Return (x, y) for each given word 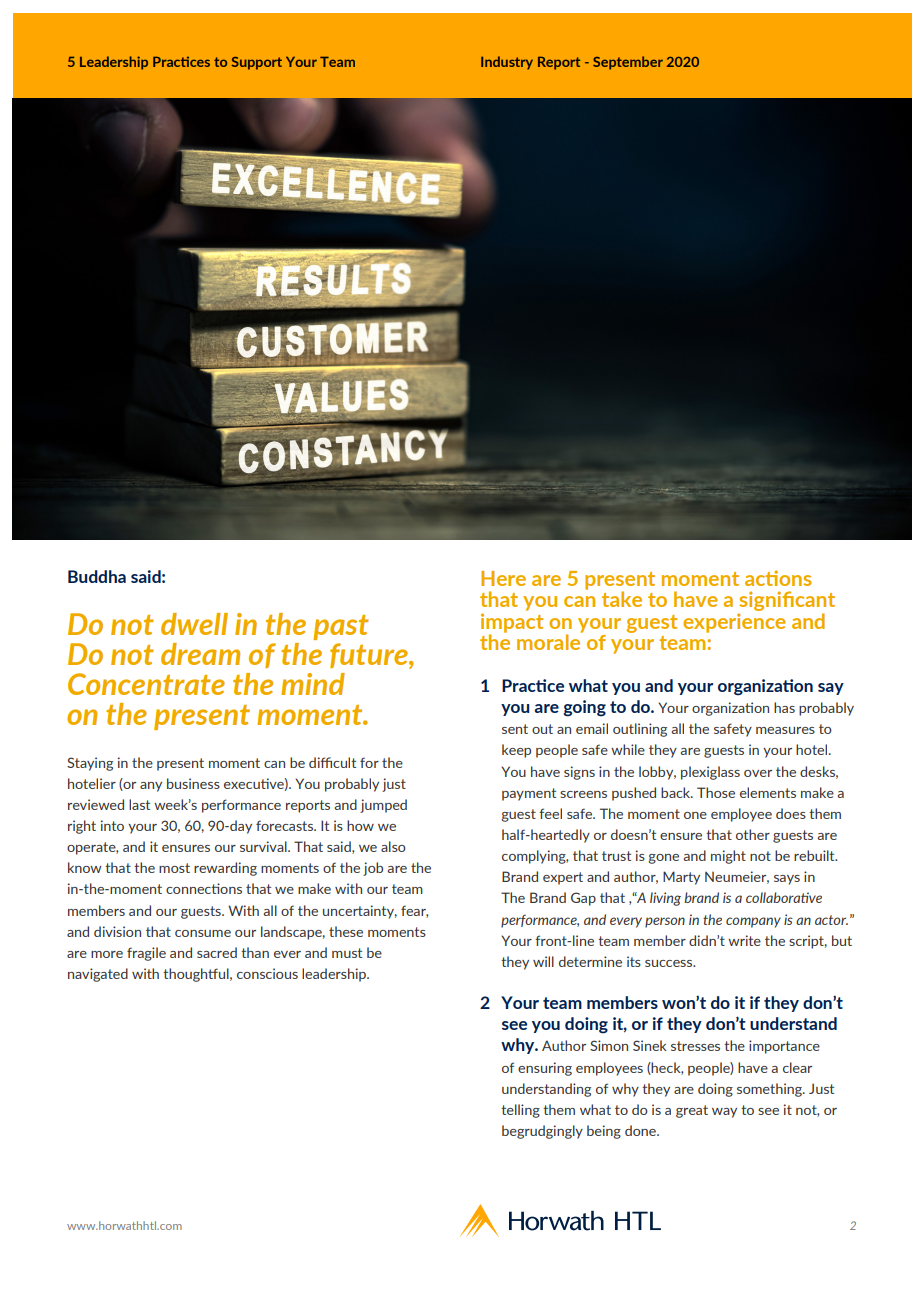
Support (257, 63)
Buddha (97, 576)
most (174, 868)
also (393, 846)
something (770, 1090)
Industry (507, 63)
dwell (194, 624)
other (753, 834)
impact (512, 622)
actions (778, 578)
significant (786, 602)
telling (520, 1111)
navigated (98, 975)
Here (503, 578)
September (628, 63)
